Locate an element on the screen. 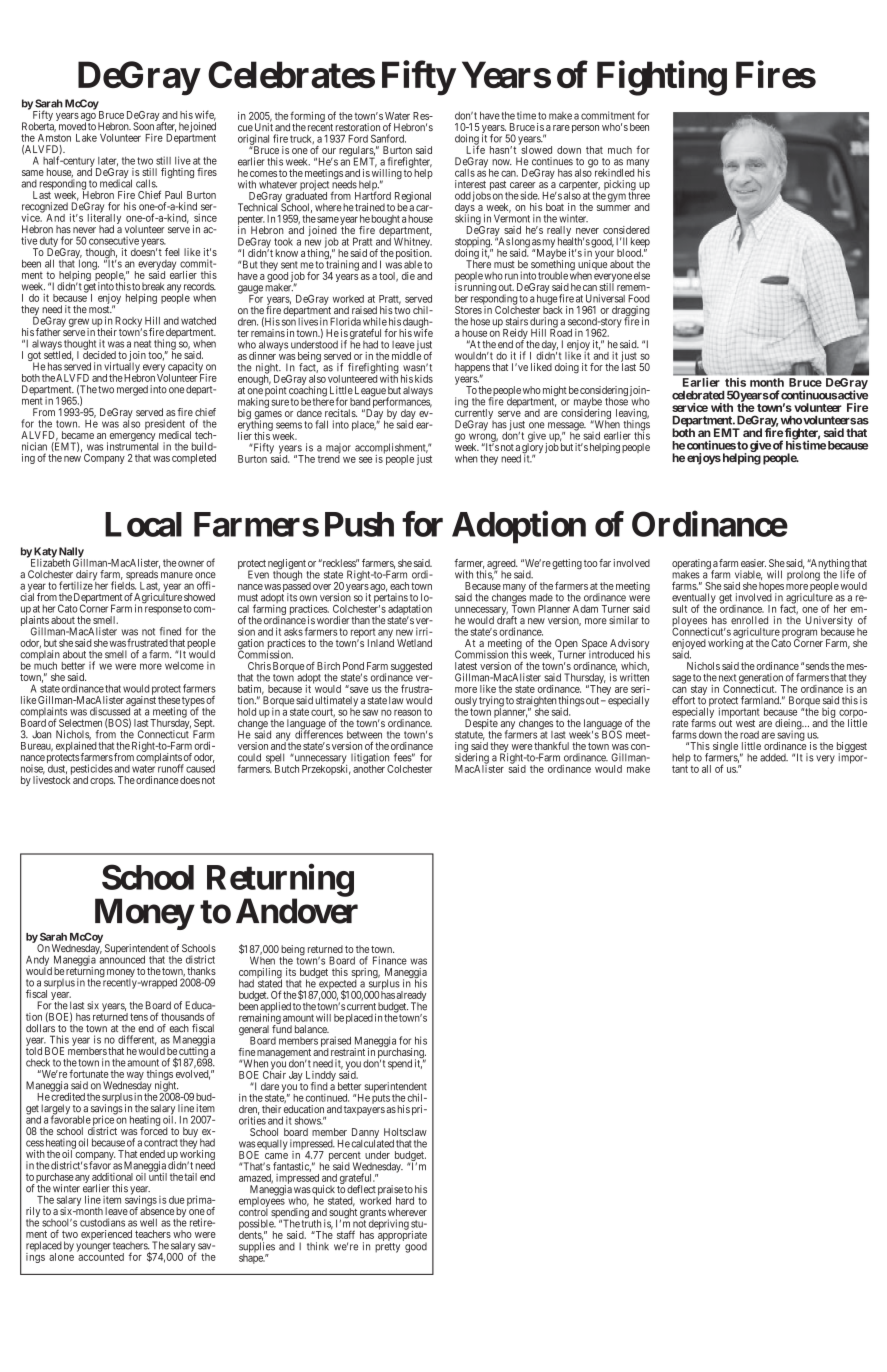 Image resolution: width=887 pixels, height=1372 pixels. well is located at coordinates (148, 1222).
